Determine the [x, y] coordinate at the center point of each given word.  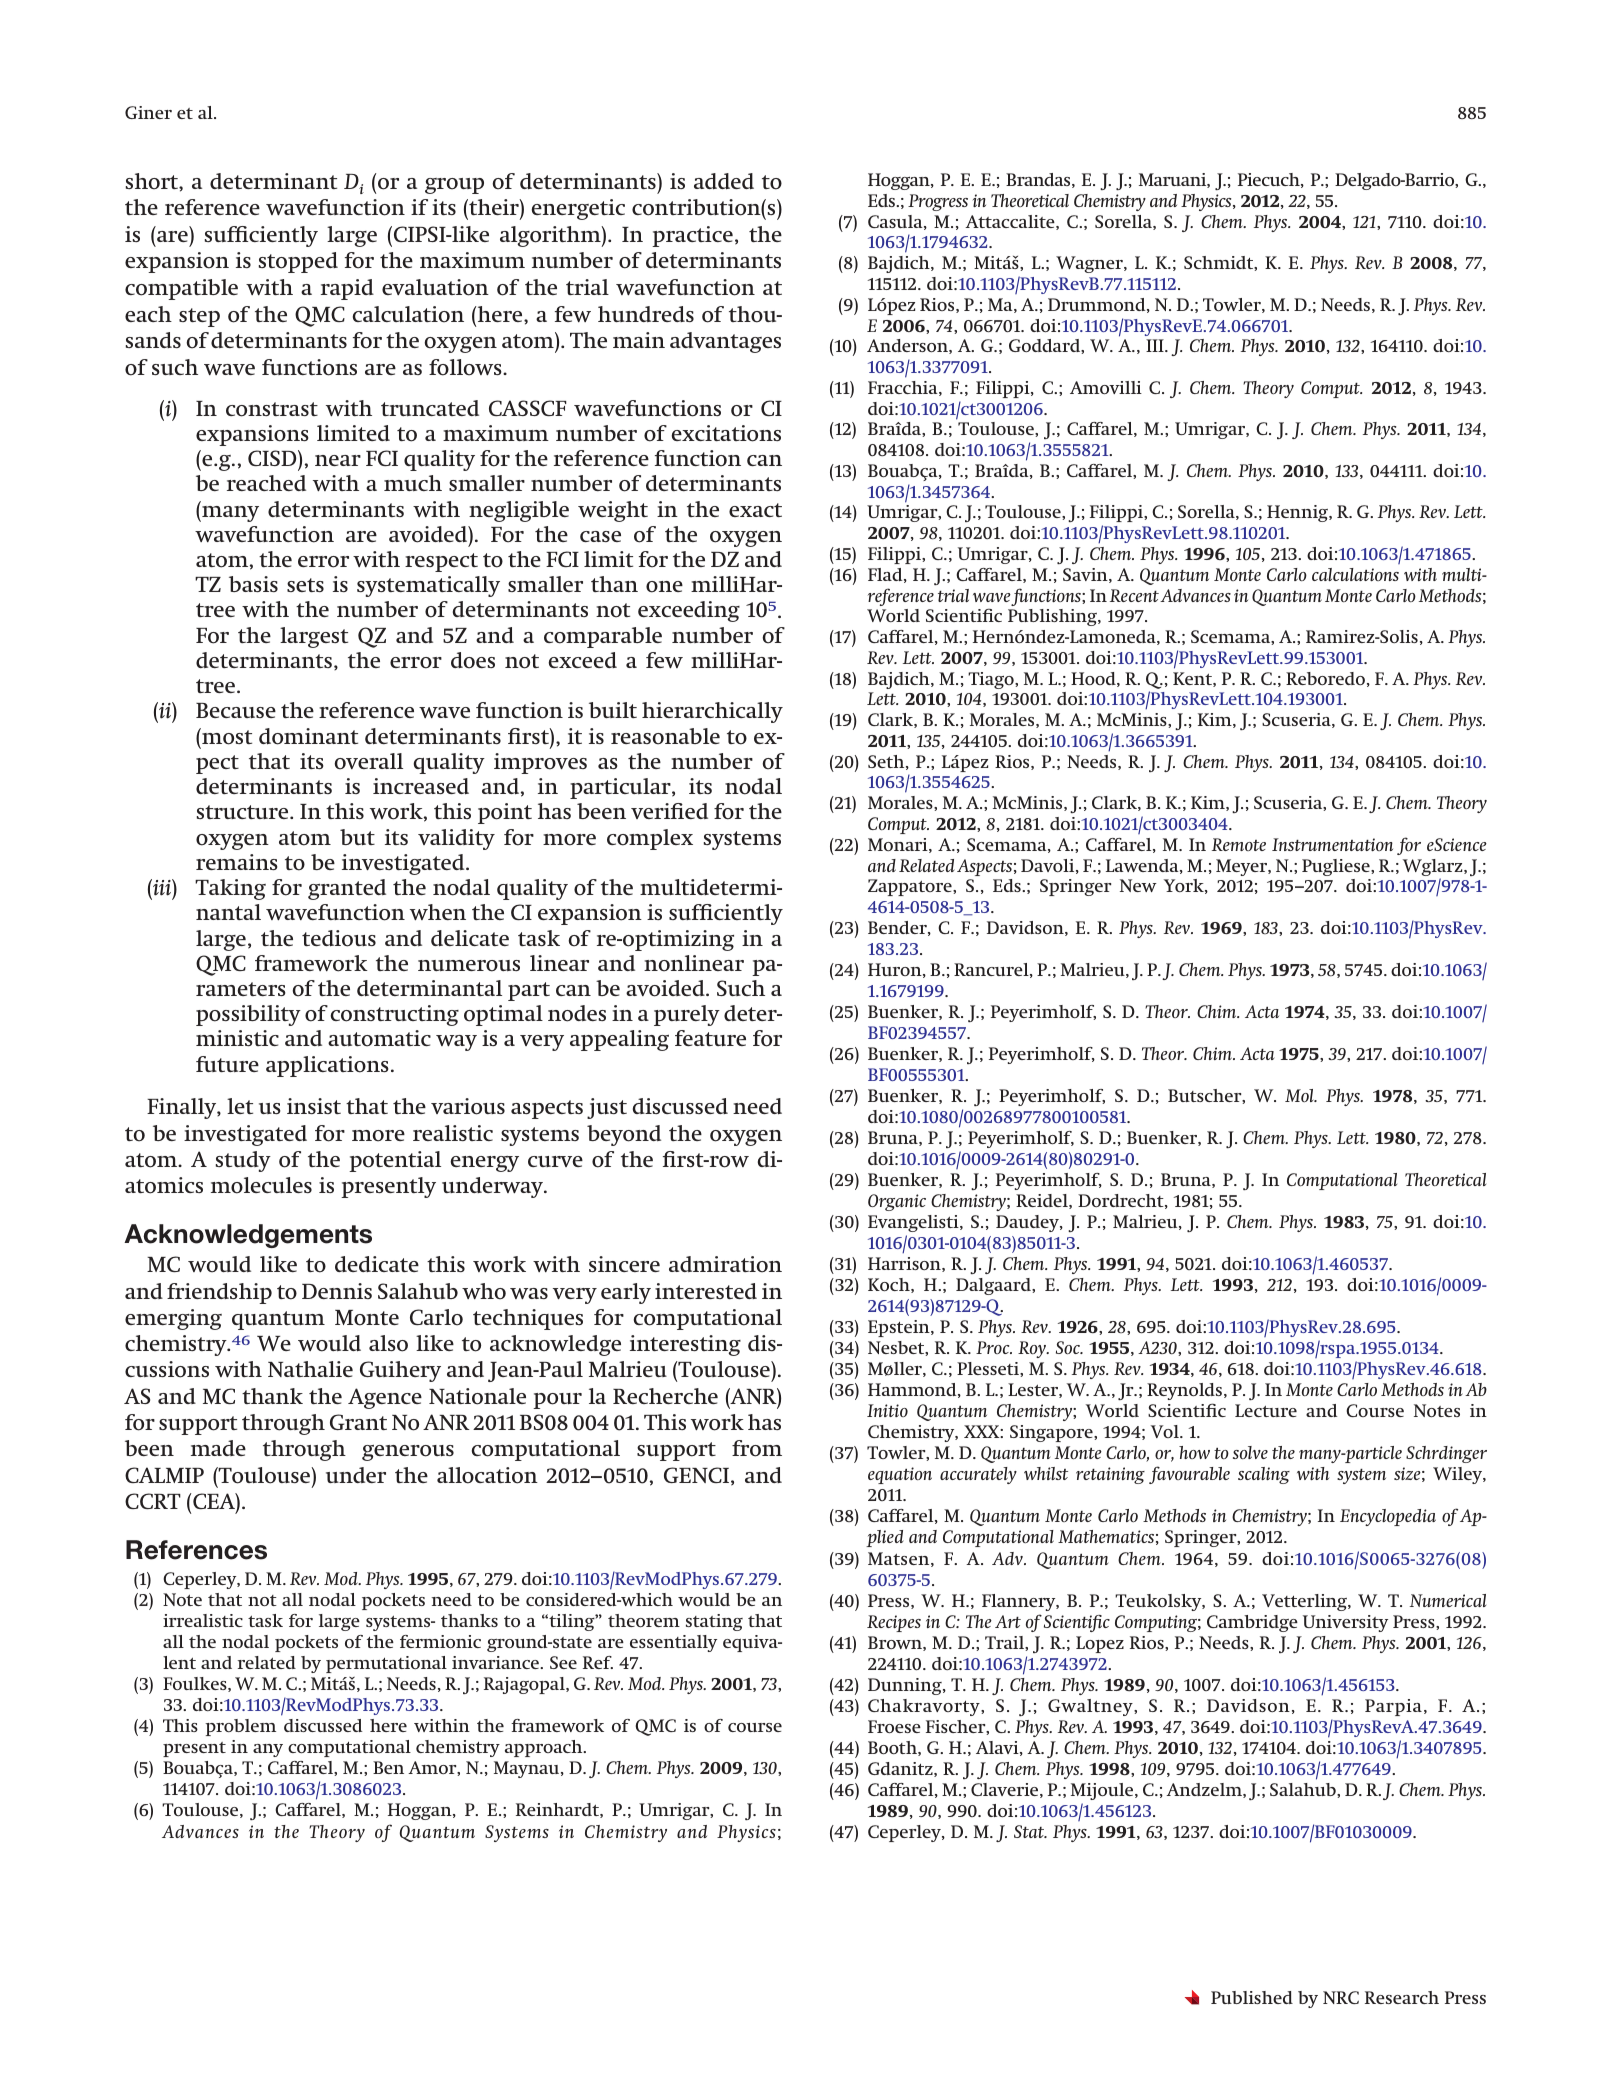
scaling [1264, 1475]
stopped [298, 262]
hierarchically [712, 712]
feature [710, 1038]
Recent [1134, 595]
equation [900, 1475]
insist [314, 1106]
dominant [308, 736]
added [724, 181]
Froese [894, 1727]
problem [240, 1727]
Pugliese [1337, 867]
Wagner [1090, 264]
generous [408, 1453]
